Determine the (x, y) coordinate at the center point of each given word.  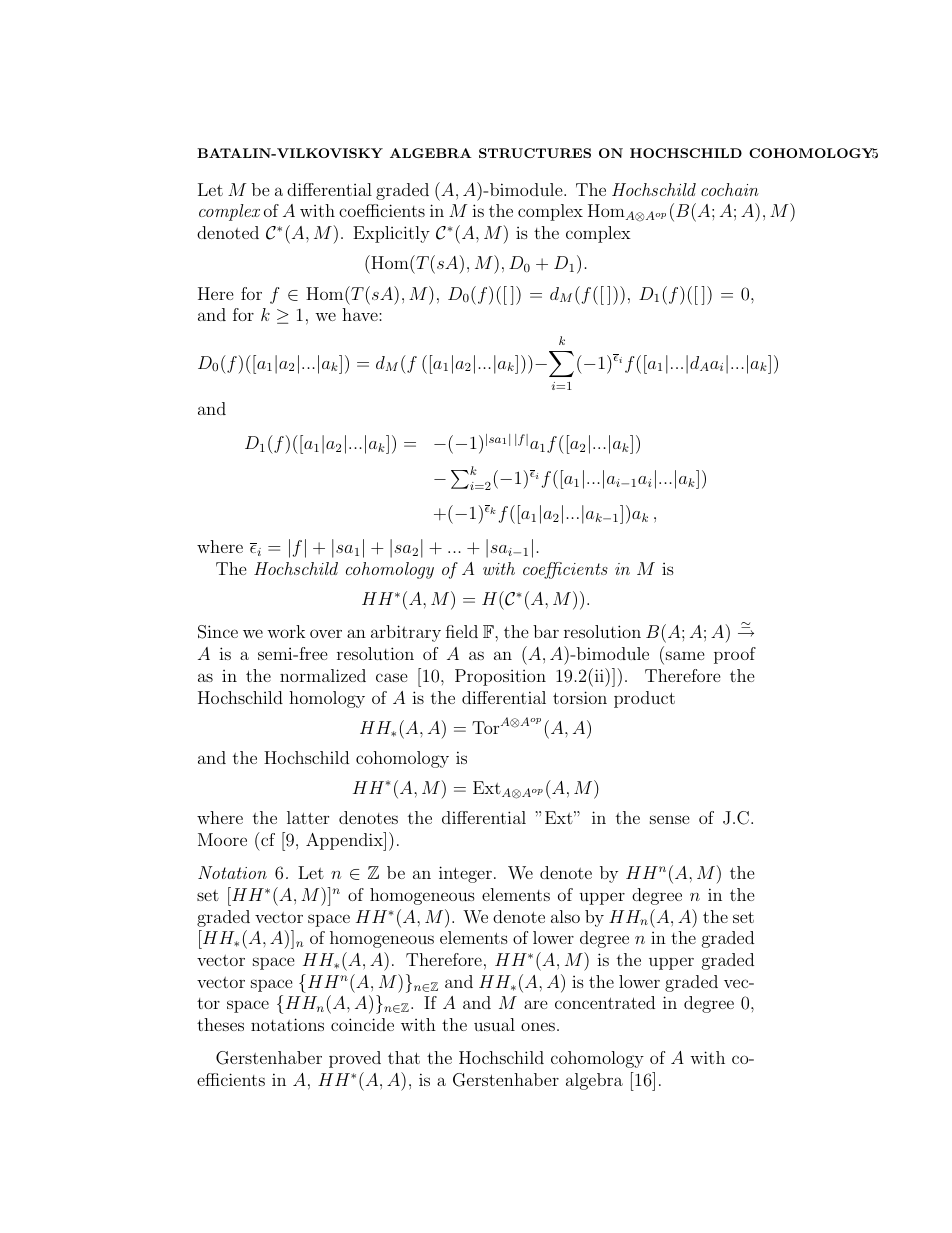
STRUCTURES (535, 153)
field (462, 631)
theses (220, 1024)
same (685, 655)
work (286, 631)
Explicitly (391, 234)
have (361, 314)
